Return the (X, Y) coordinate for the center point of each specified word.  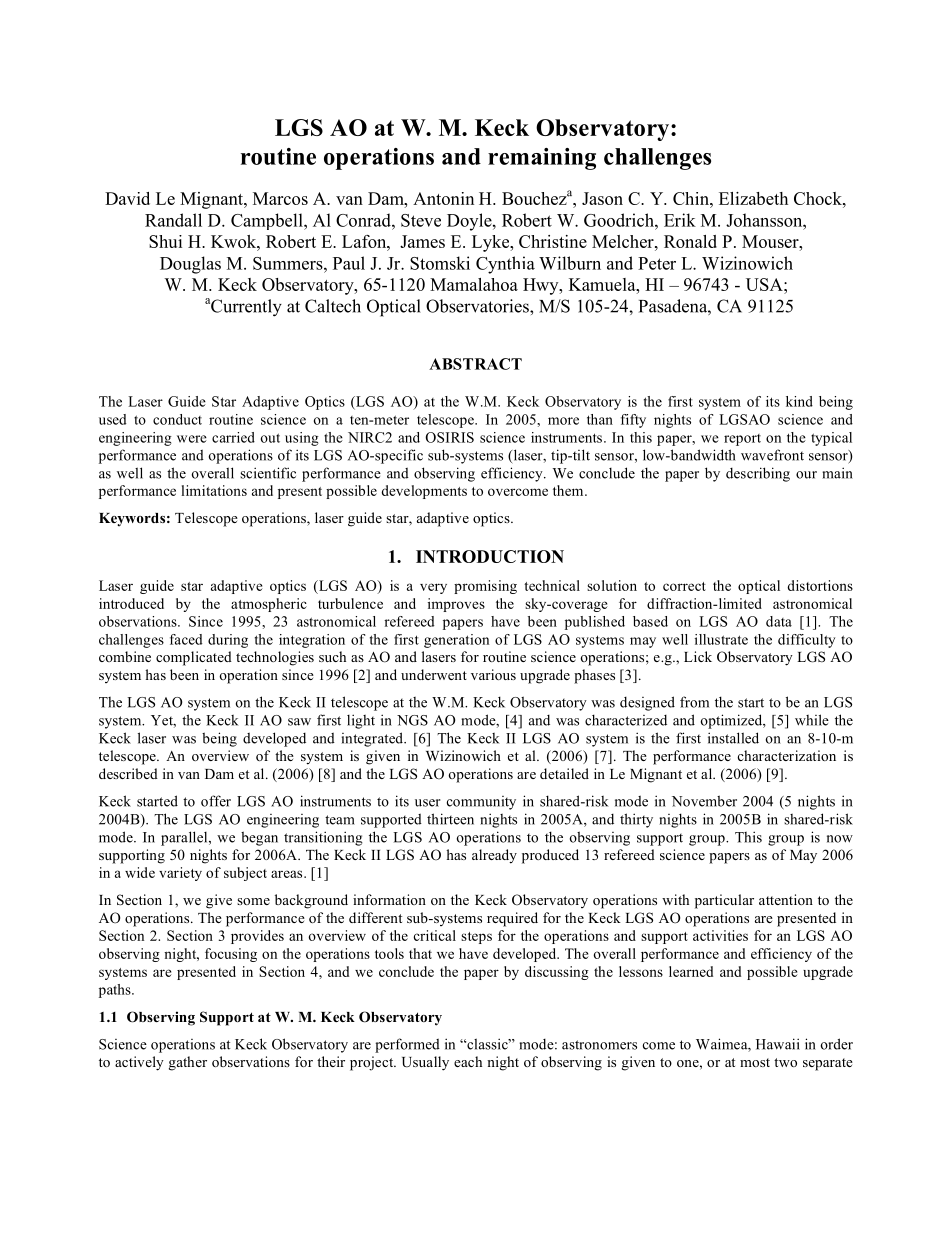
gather (188, 1063)
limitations (214, 490)
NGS (412, 720)
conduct (177, 419)
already (494, 856)
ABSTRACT (475, 364)
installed (733, 738)
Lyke (492, 243)
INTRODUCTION (490, 556)
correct (684, 586)
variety (180, 874)
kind (799, 401)
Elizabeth (753, 198)
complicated (194, 658)
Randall (173, 220)
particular (724, 901)
